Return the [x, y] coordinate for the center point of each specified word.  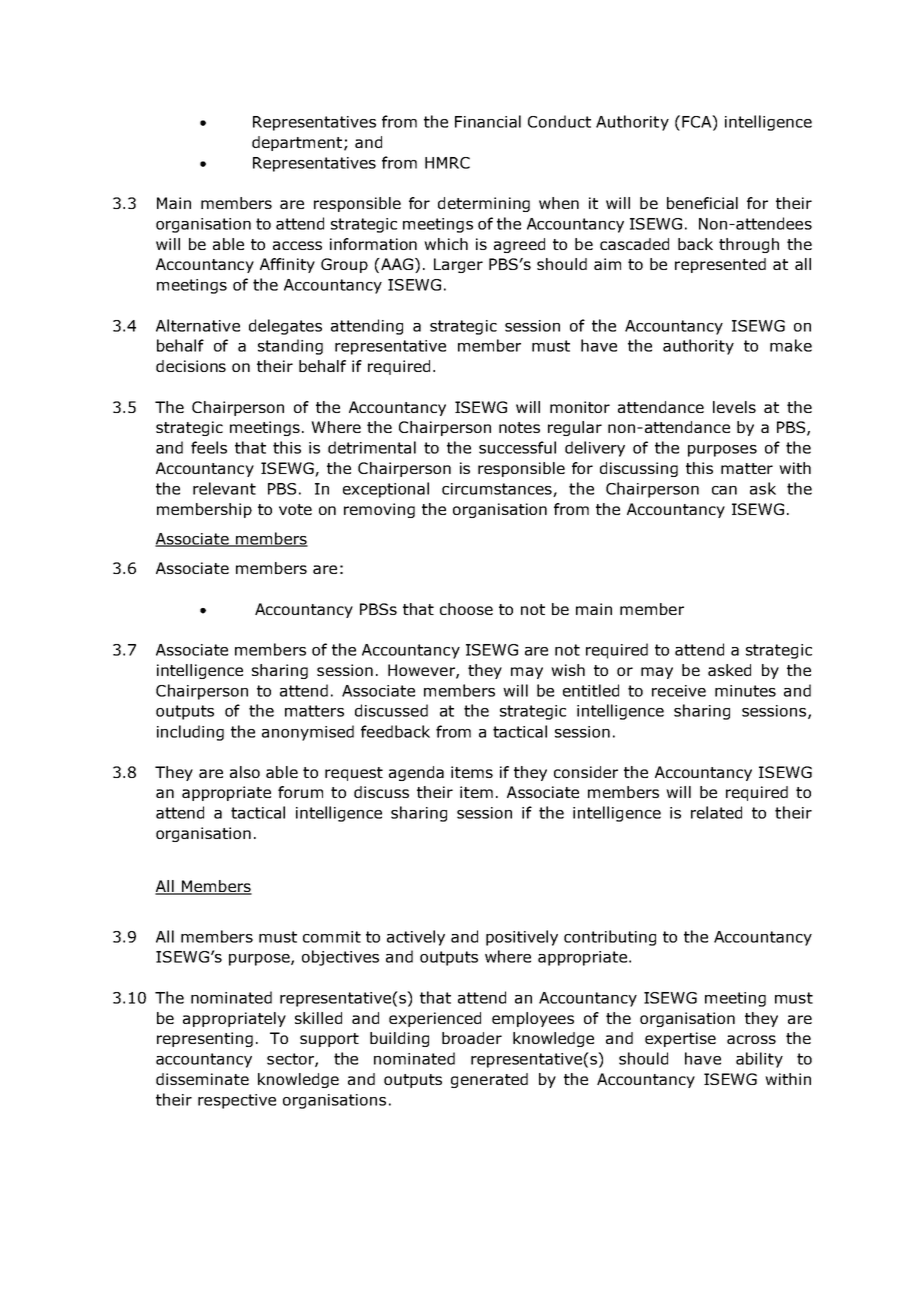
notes [519, 427]
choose [466, 609]
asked [729, 670]
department [297, 143]
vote [295, 509]
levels [734, 407]
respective [237, 1101]
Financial [488, 121]
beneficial [702, 203]
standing [290, 347]
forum [300, 792]
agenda [416, 773]
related [716, 812]
